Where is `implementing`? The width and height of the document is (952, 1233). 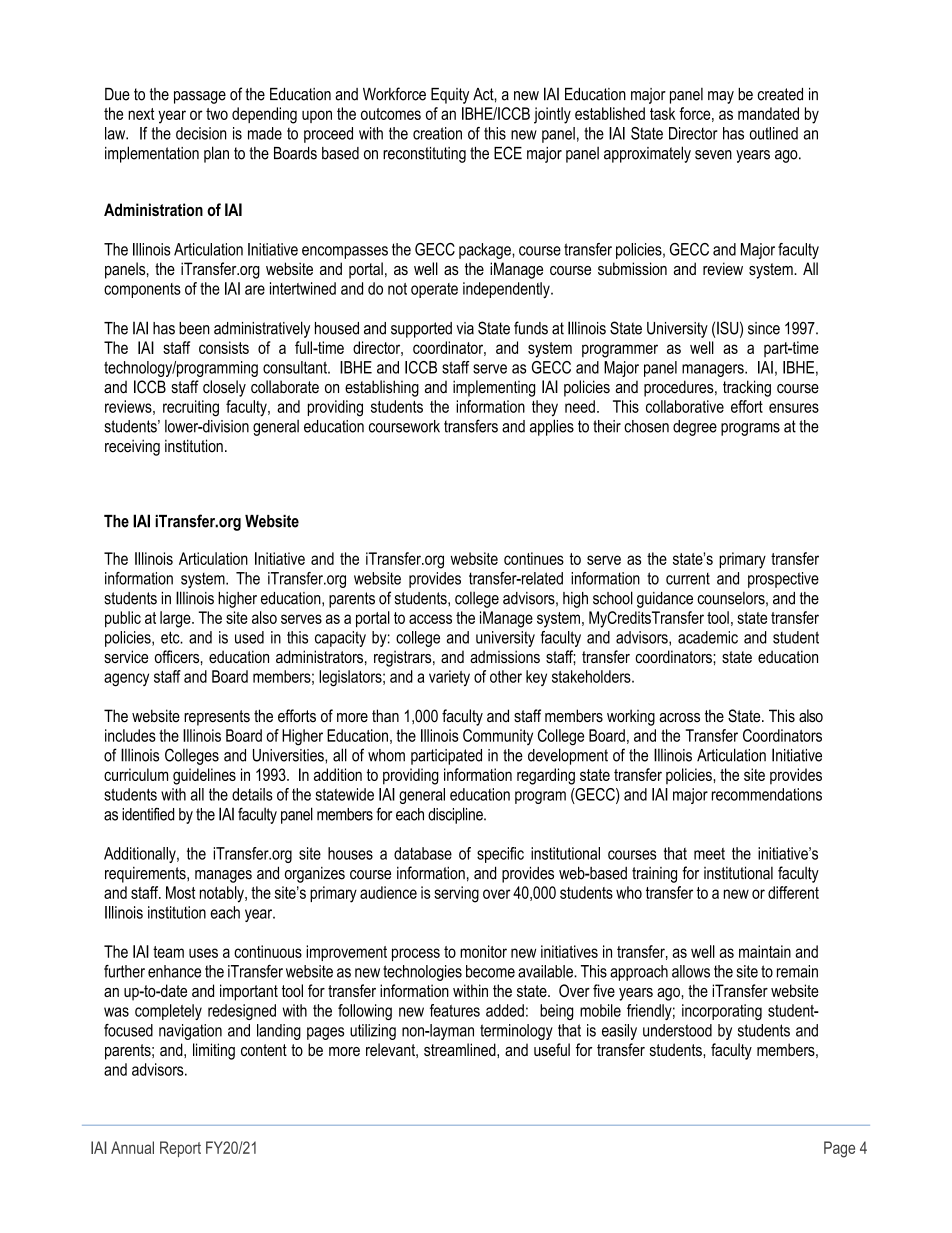 implementing is located at coordinates (494, 388).
